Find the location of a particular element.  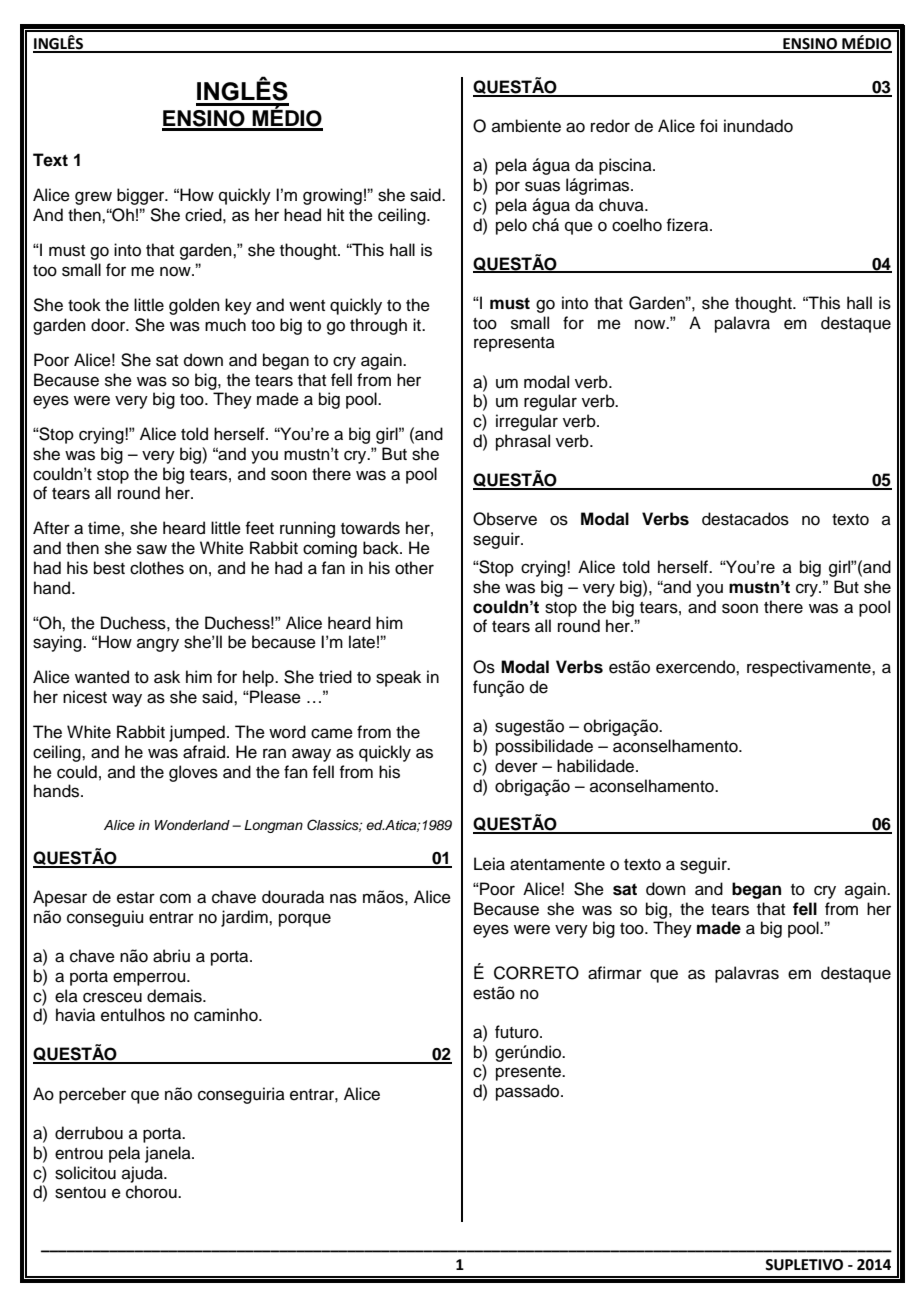

best is located at coordinates (109, 568).
